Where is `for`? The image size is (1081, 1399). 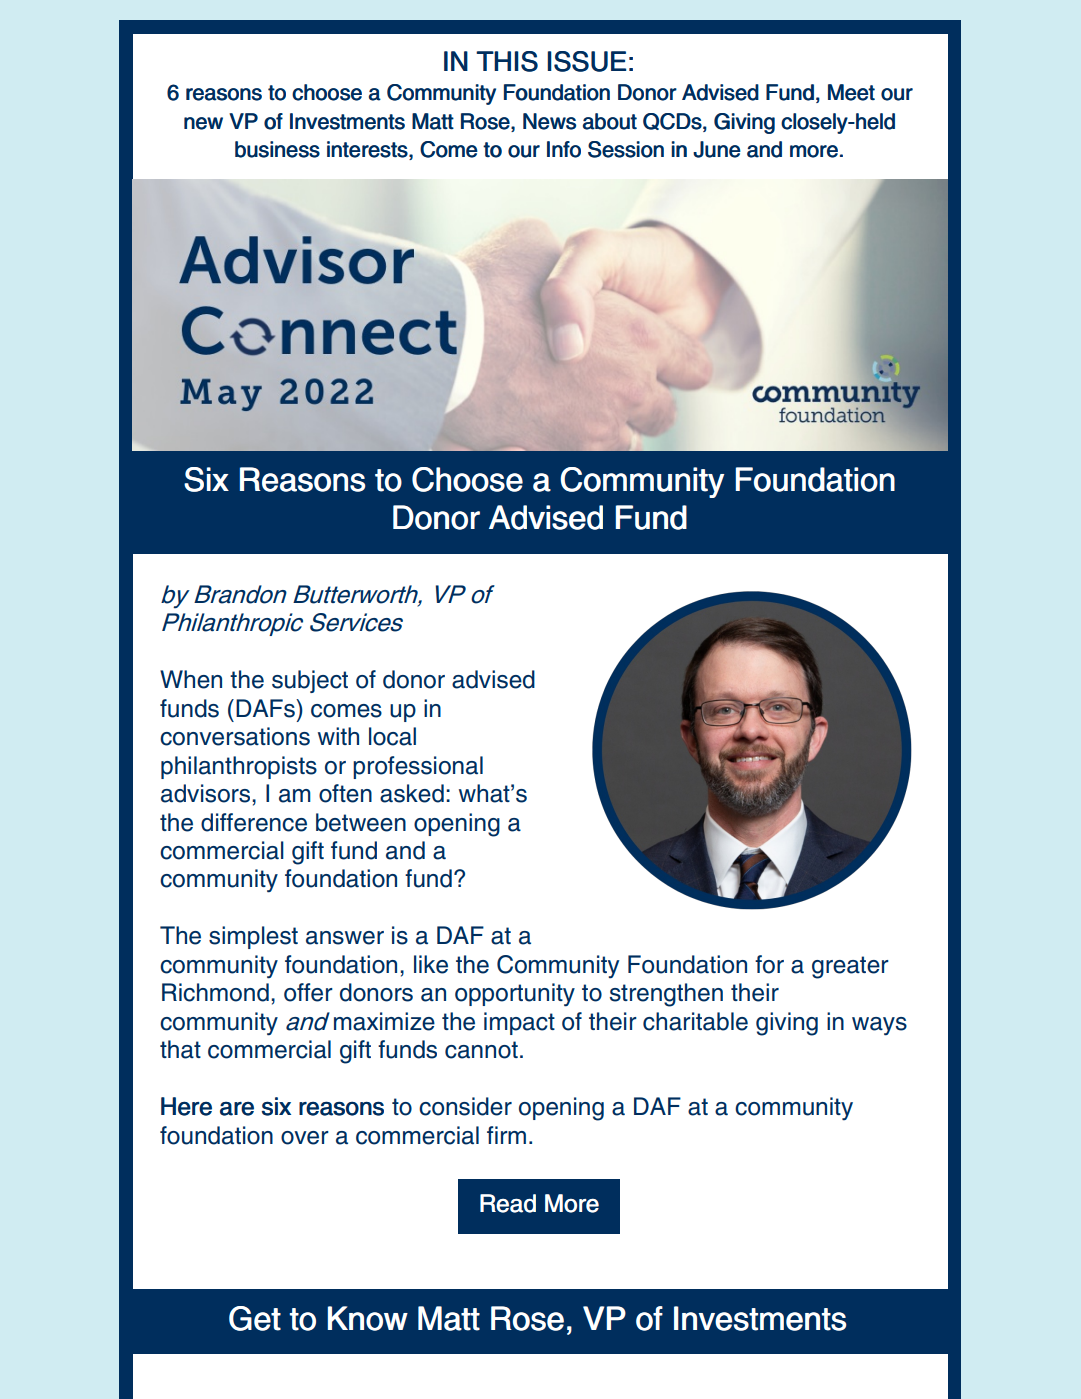
for is located at coordinates (769, 964).
